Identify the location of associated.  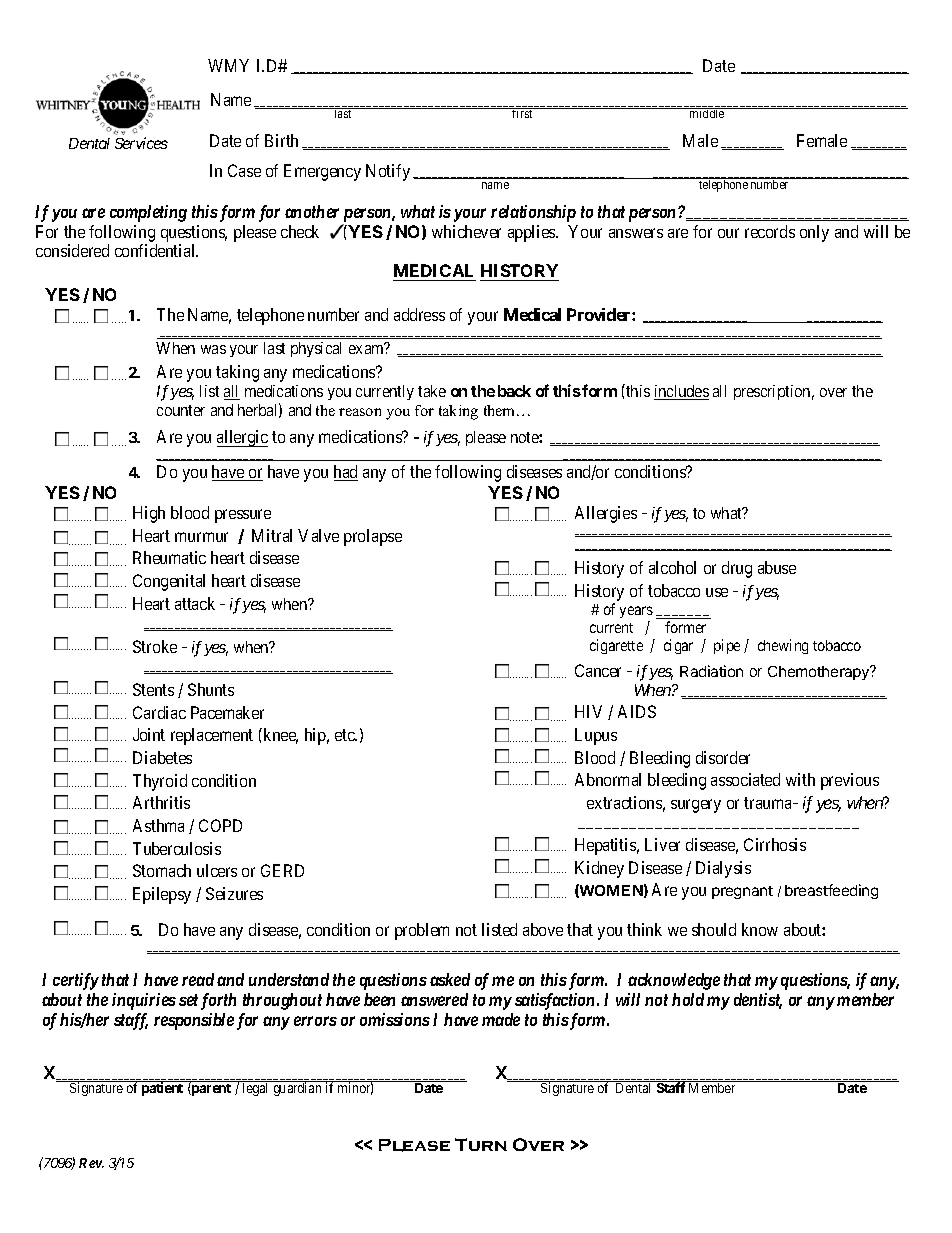
(745, 779).
